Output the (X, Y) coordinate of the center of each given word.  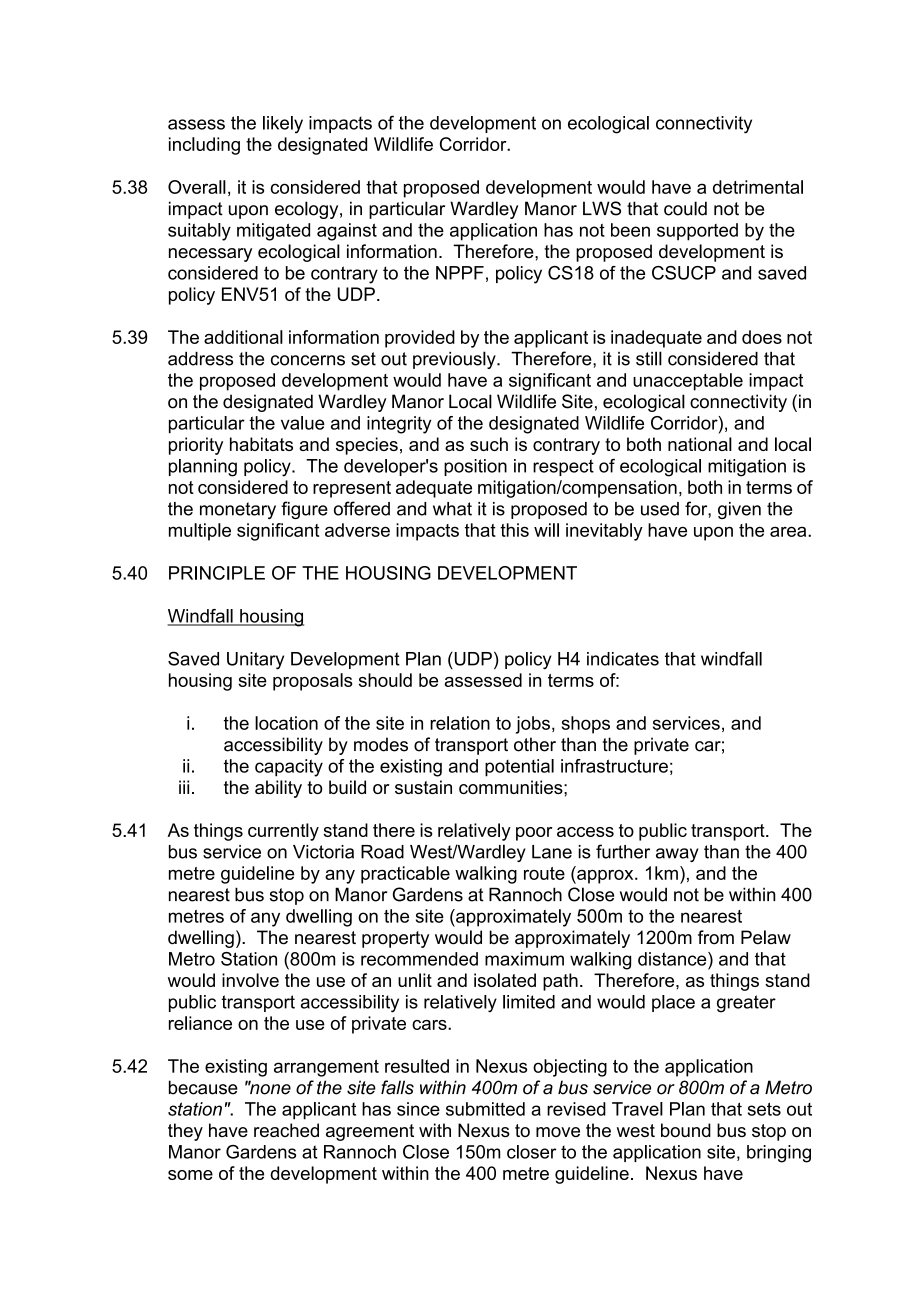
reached (286, 1130)
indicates (623, 659)
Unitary (255, 661)
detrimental (758, 187)
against (347, 232)
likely (283, 125)
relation (460, 723)
